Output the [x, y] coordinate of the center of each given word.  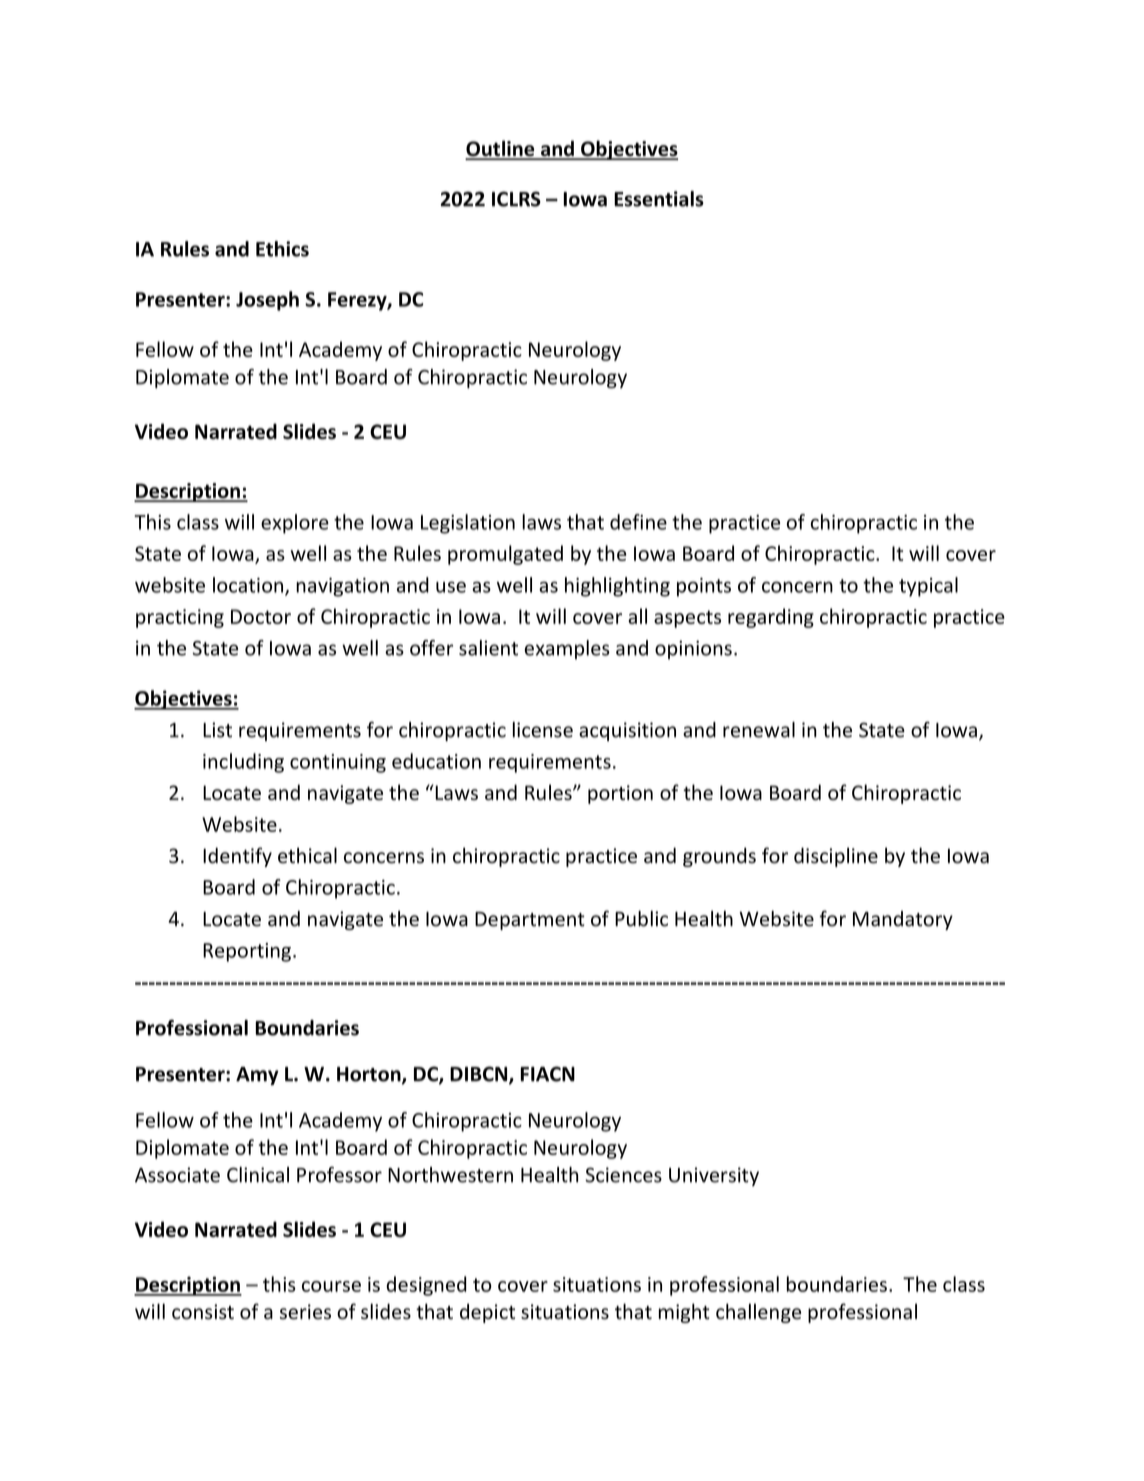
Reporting [247, 952]
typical [928, 587]
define [638, 522]
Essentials [659, 199]
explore [295, 524]
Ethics [282, 249]
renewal [759, 730]
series [305, 1312]
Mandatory [903, 920]
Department [530, 921]
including [243, 763]
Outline [501, 149]
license [543, 730]
